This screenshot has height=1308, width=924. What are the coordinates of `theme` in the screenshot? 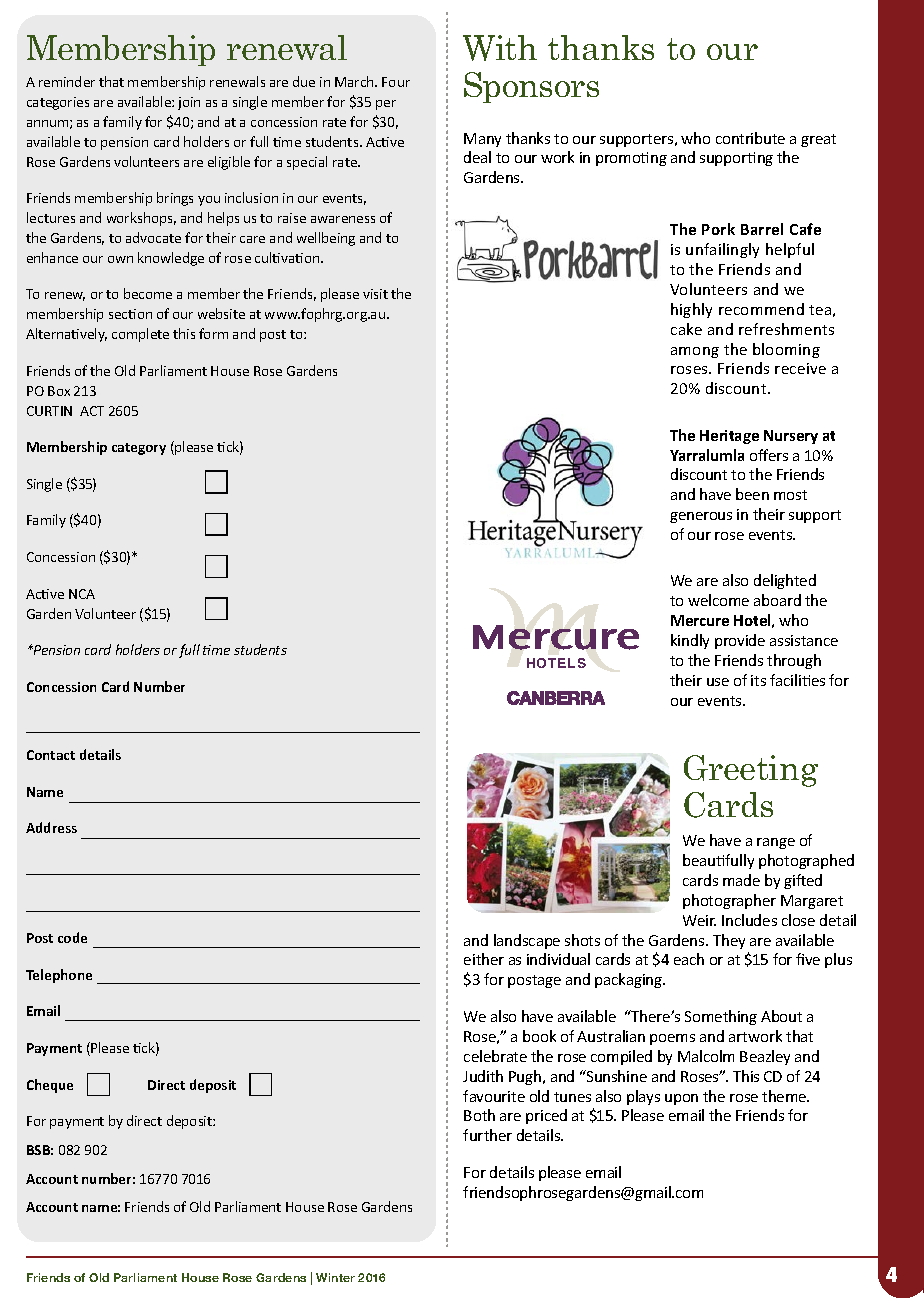 It's located at (785, 1096).
